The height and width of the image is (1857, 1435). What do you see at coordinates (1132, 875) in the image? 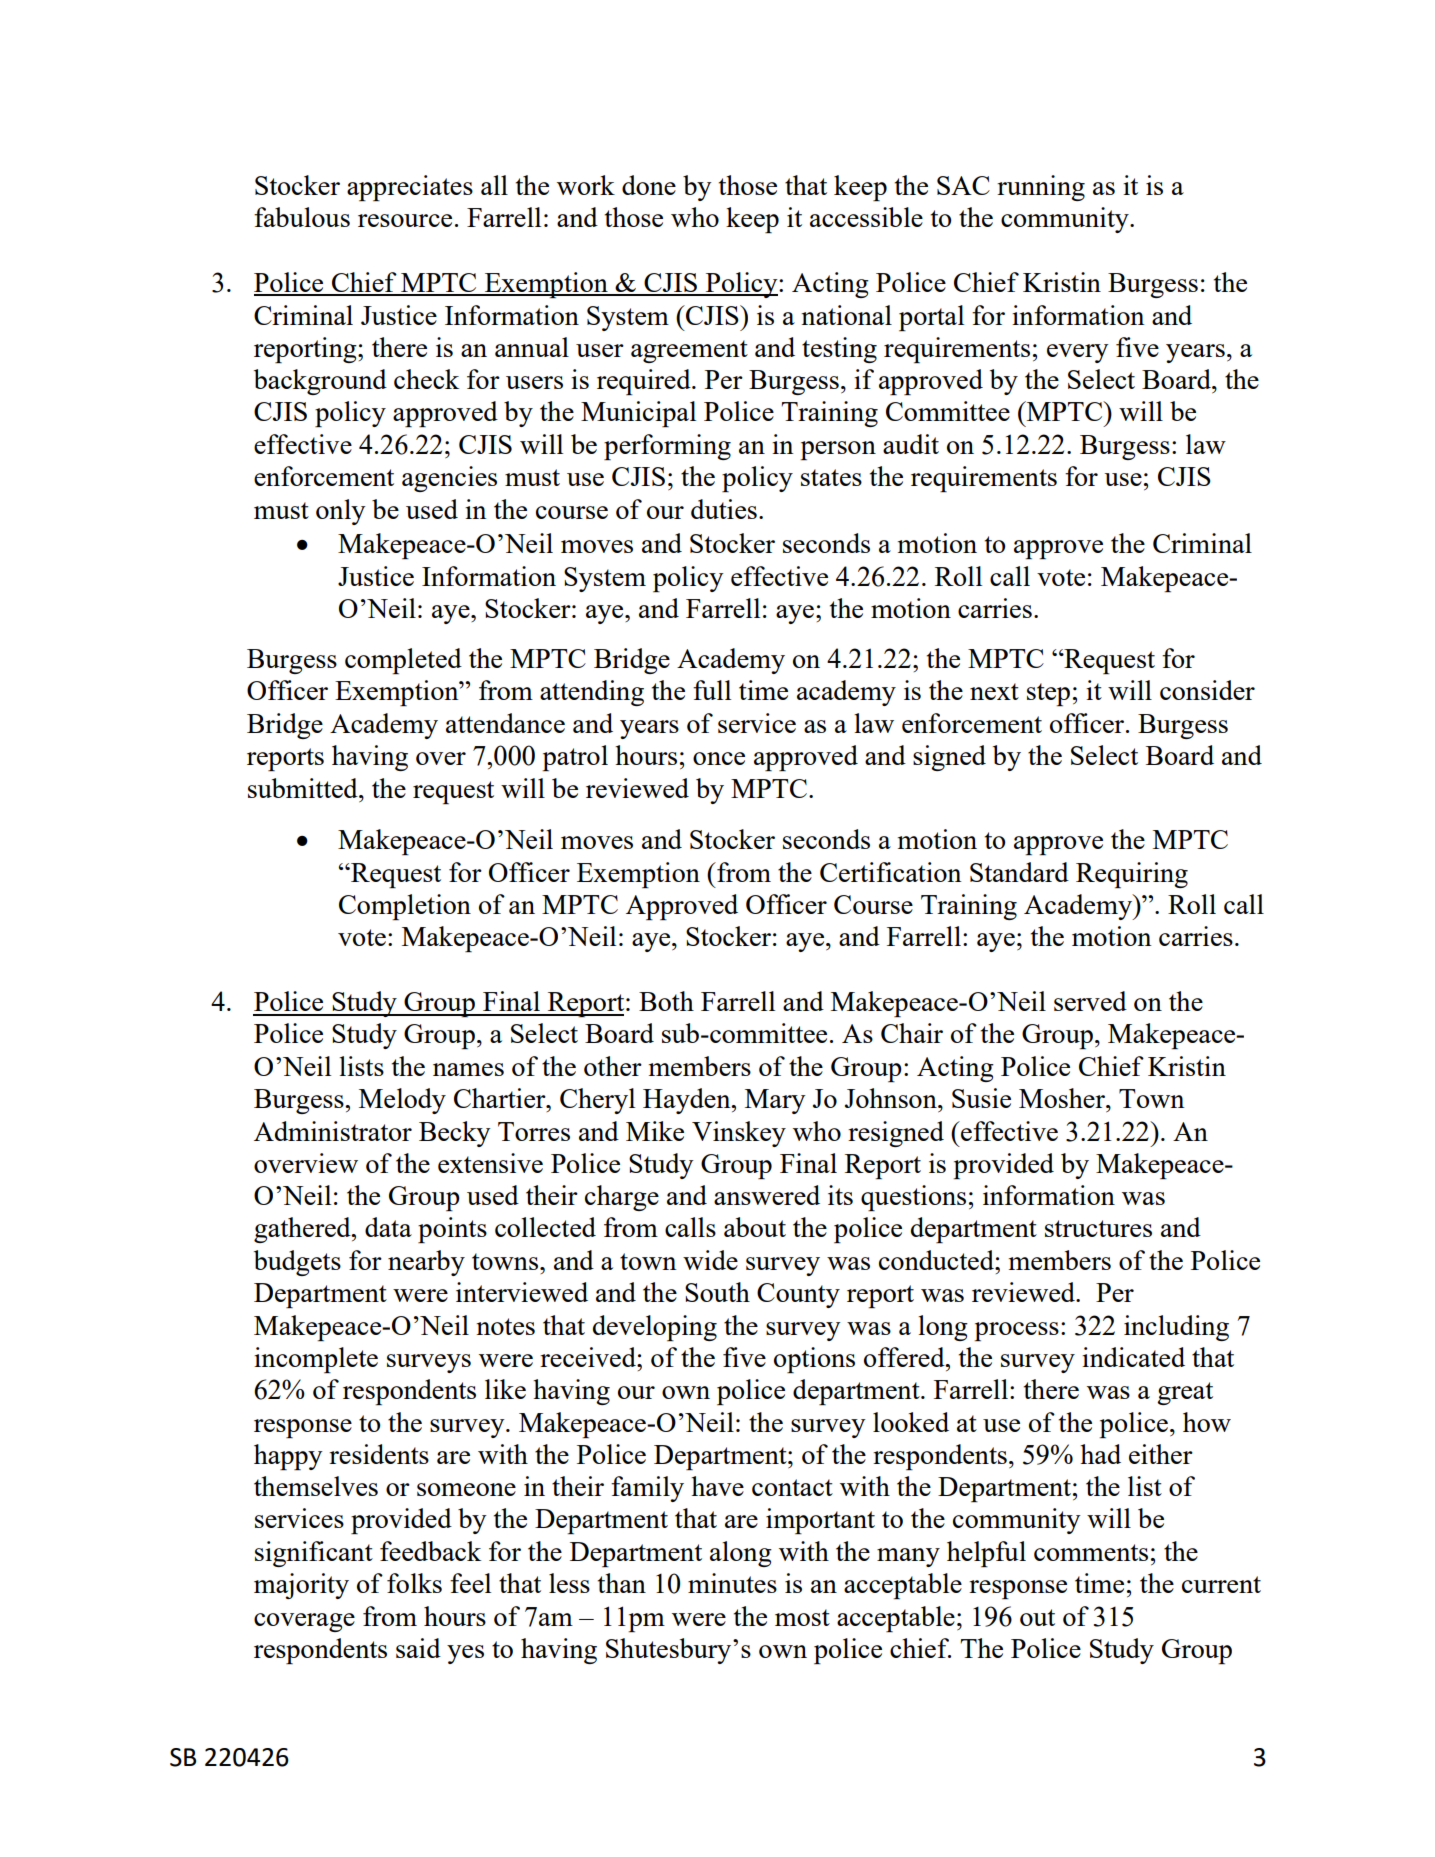
I see `Requiring` at bounding box center [1132, 875].
